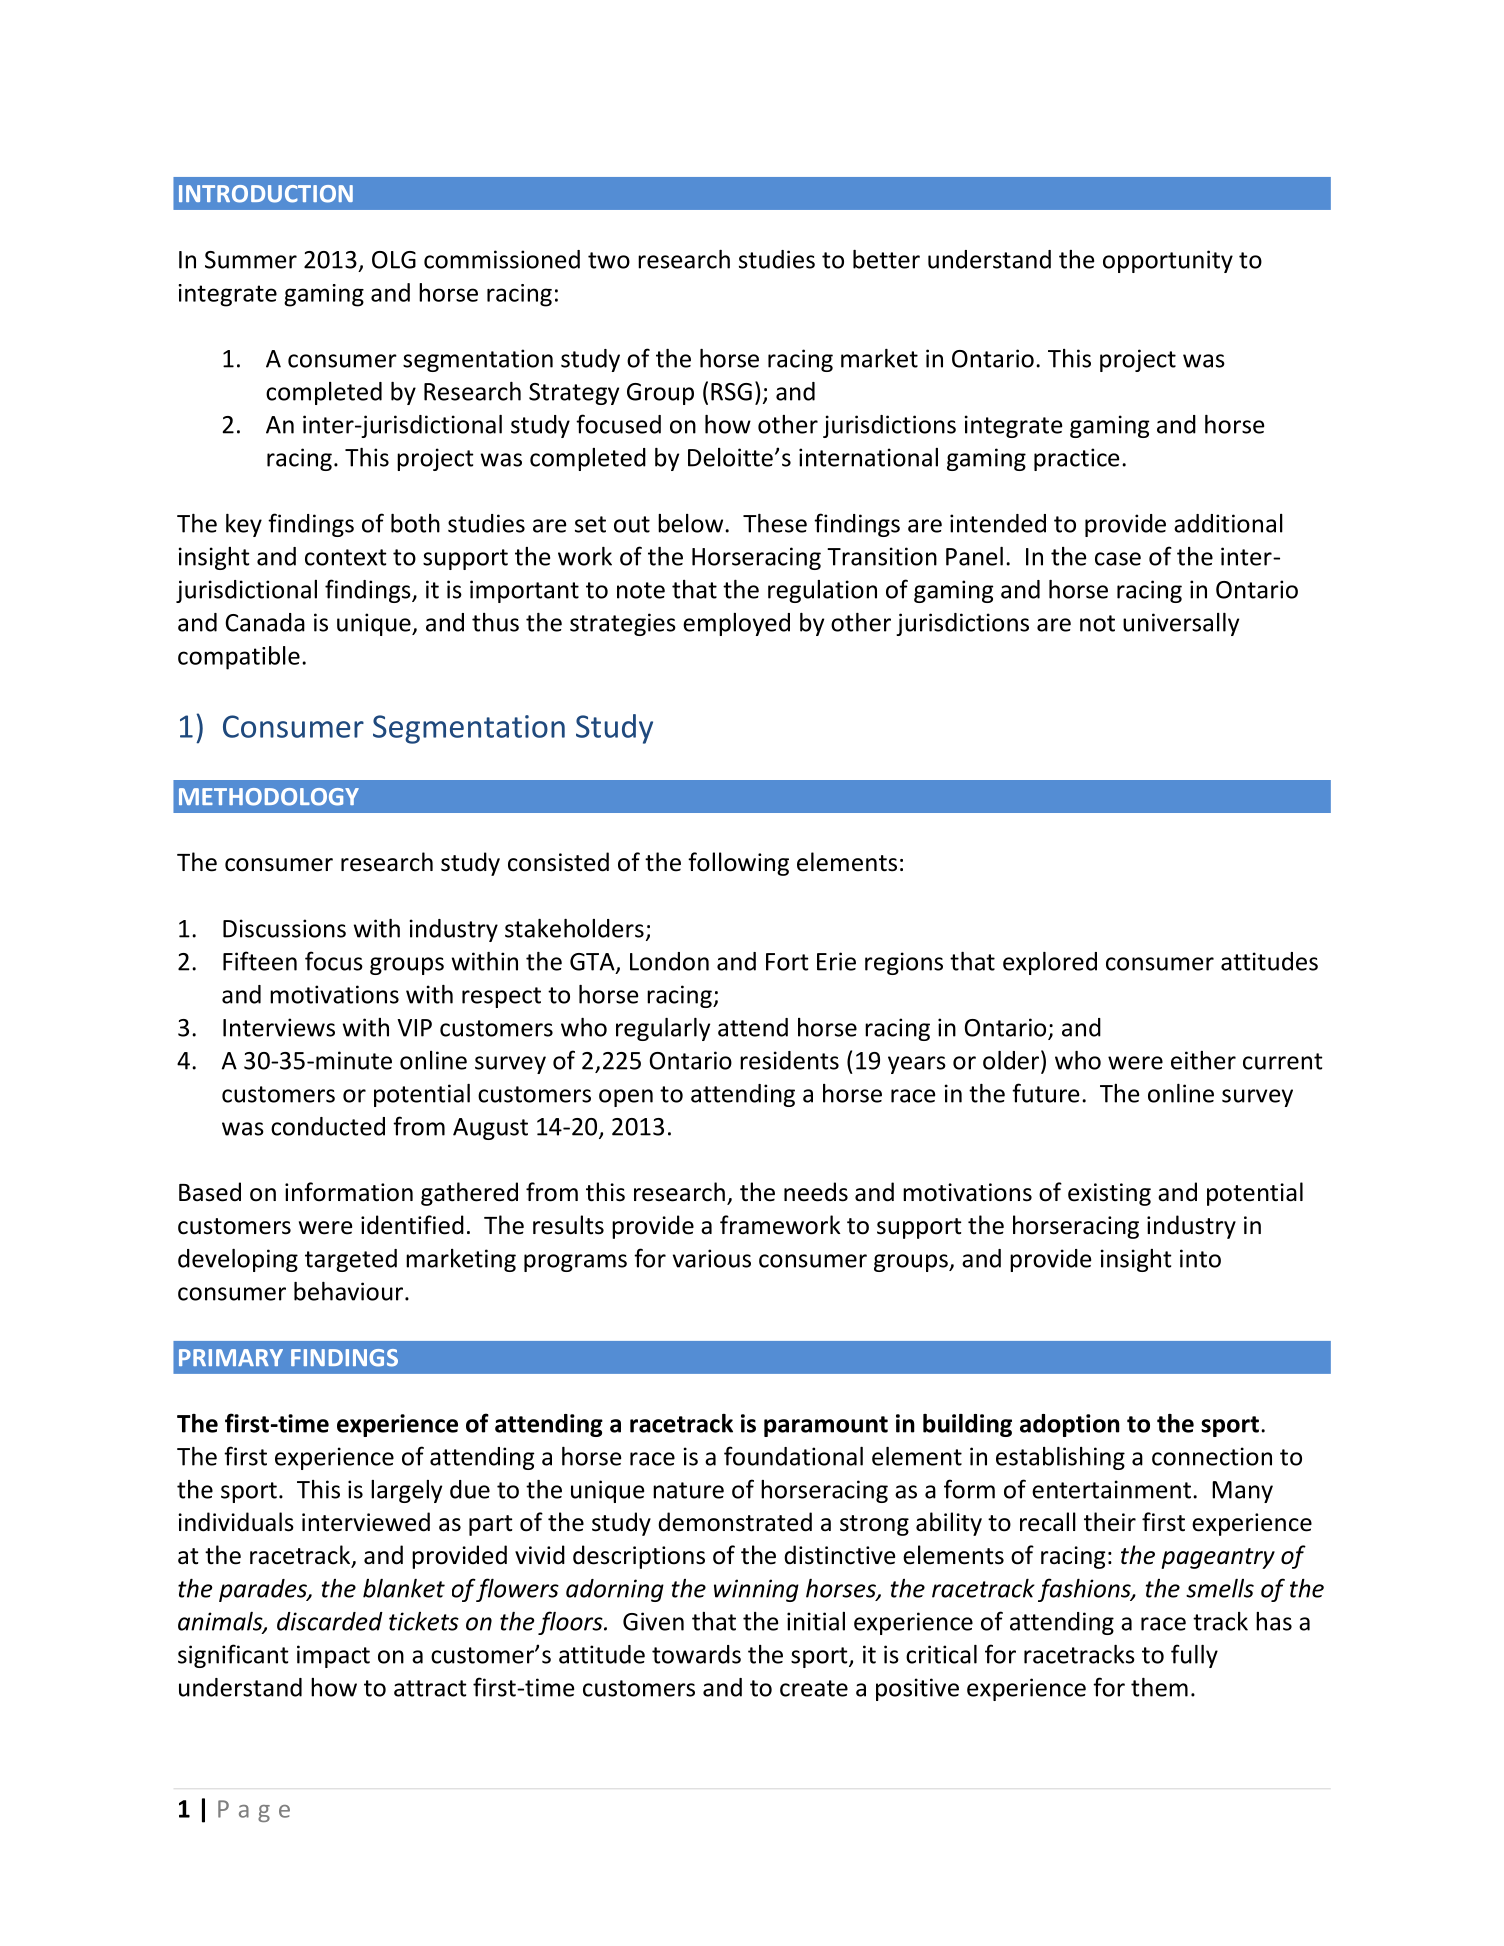  I want to click on Discussions, so click(284, 928).
